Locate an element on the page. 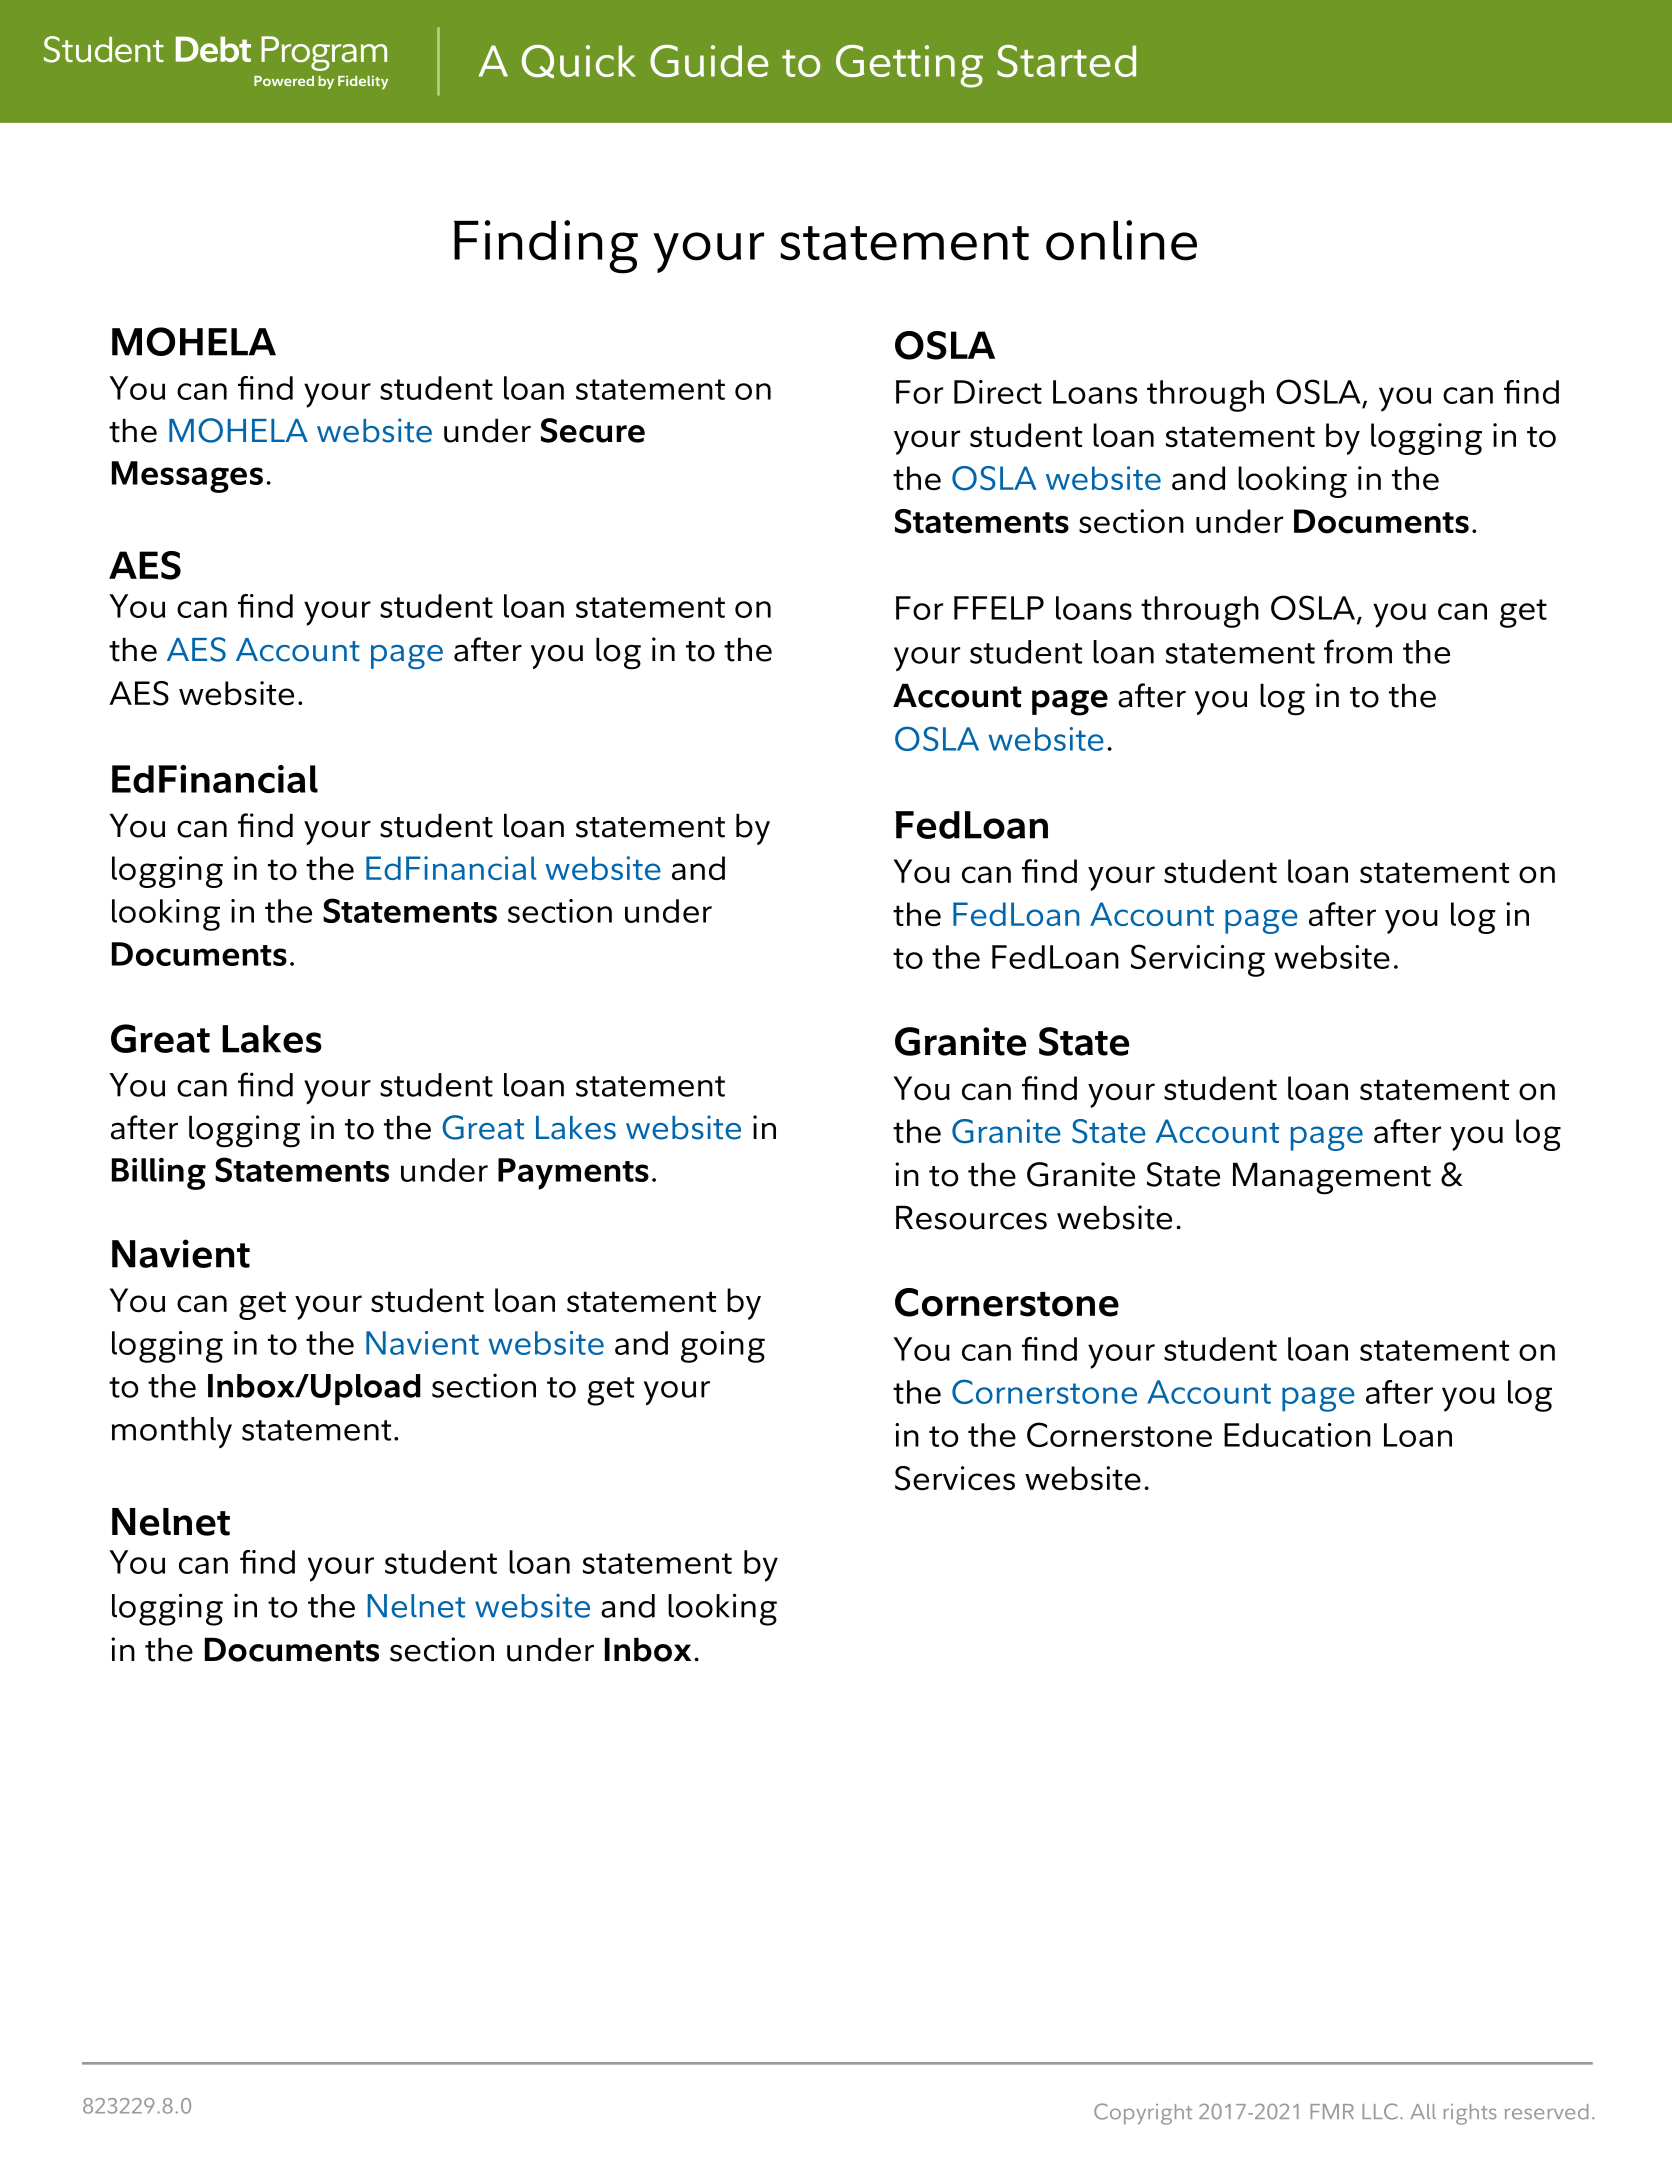  from is located at coordinates (1358, 651).
